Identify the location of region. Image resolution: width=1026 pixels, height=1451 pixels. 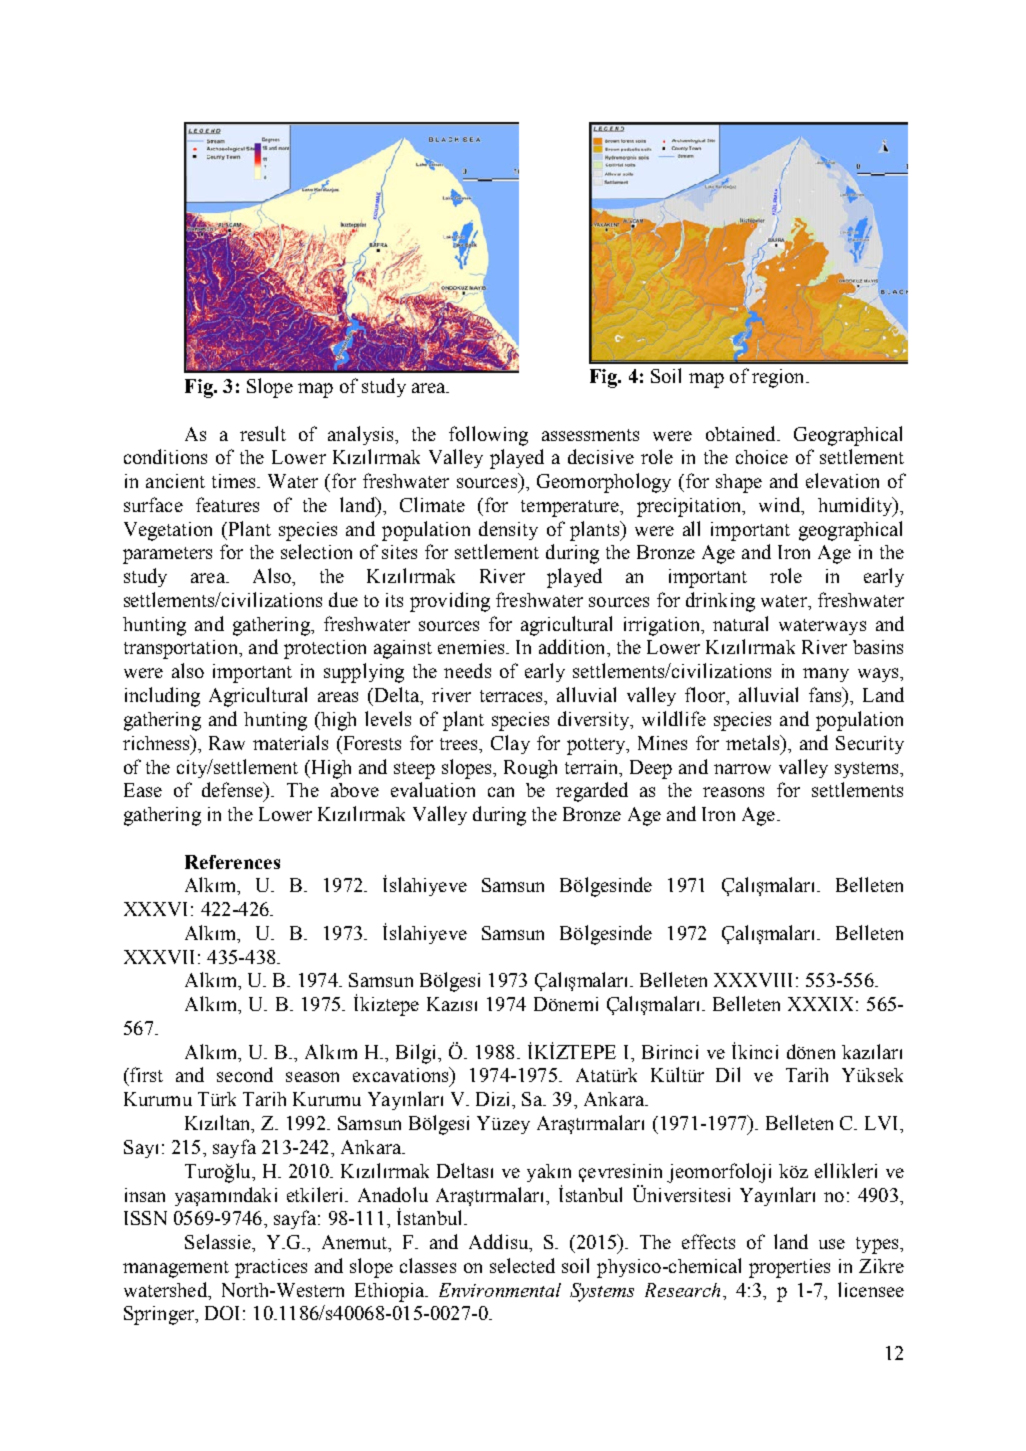
(779, 378).
